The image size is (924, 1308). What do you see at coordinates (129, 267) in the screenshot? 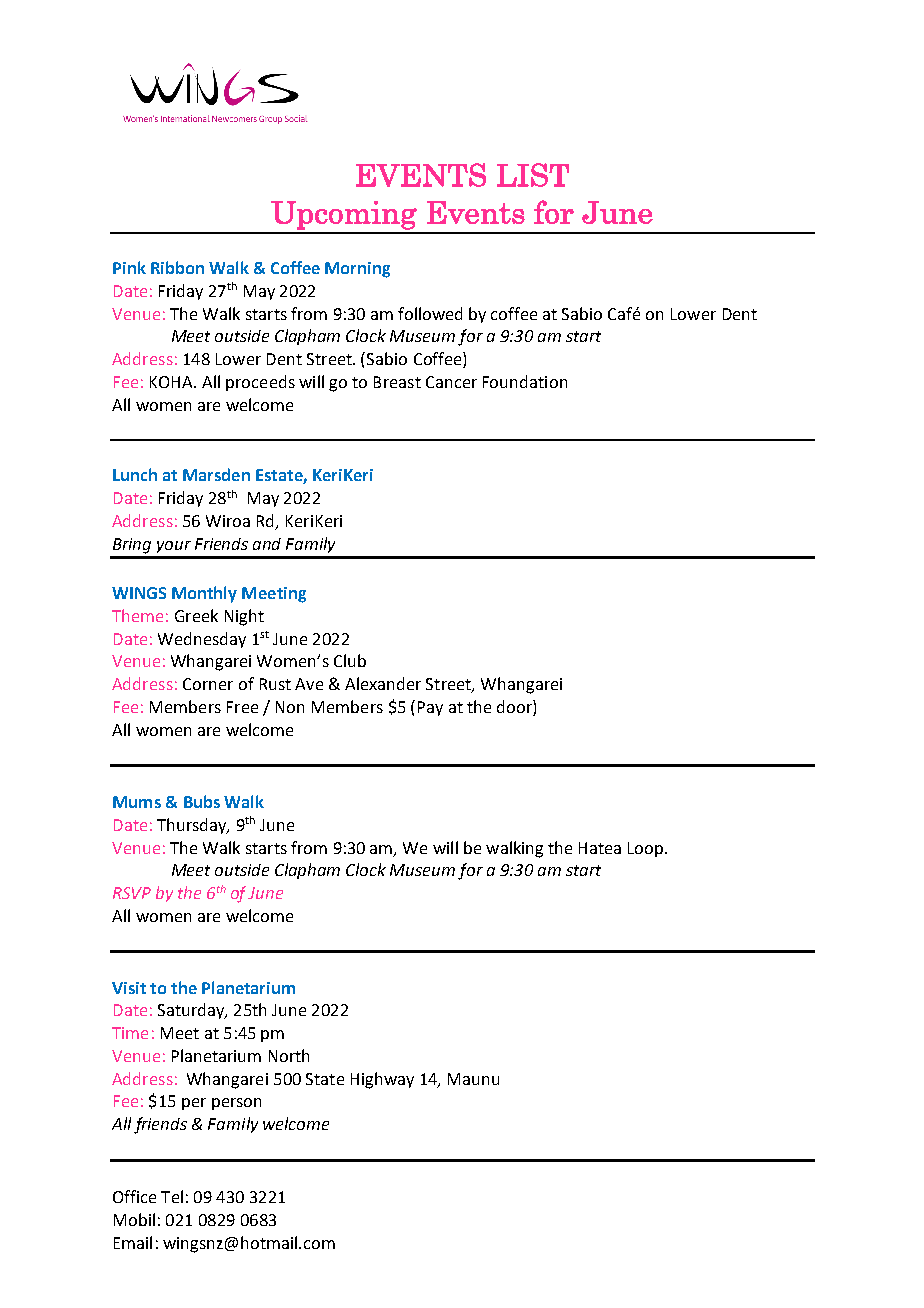
I see `Pink` at bounding box center [129, 267].
